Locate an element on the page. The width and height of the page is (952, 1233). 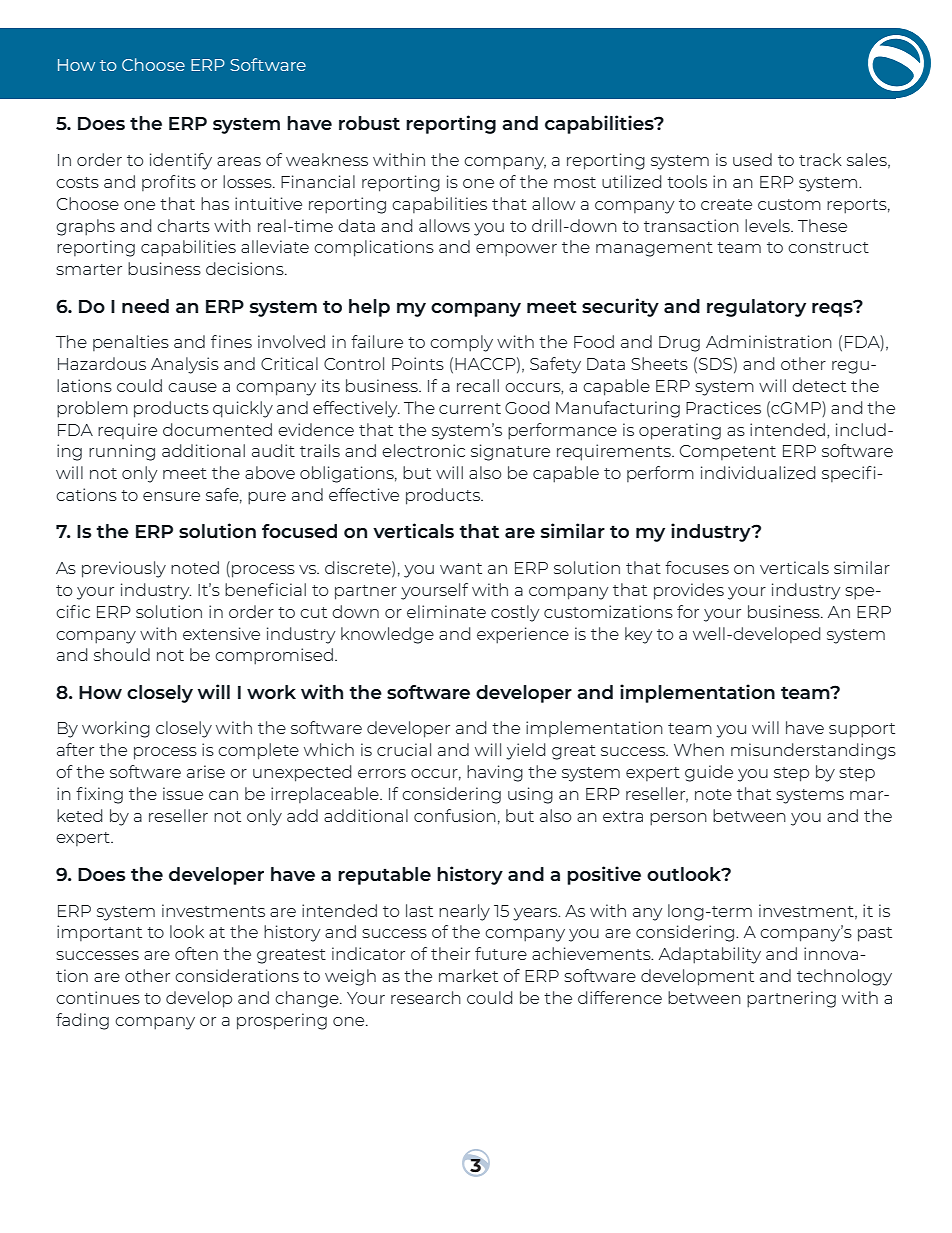
identify is located at coordinates (181, 161).
